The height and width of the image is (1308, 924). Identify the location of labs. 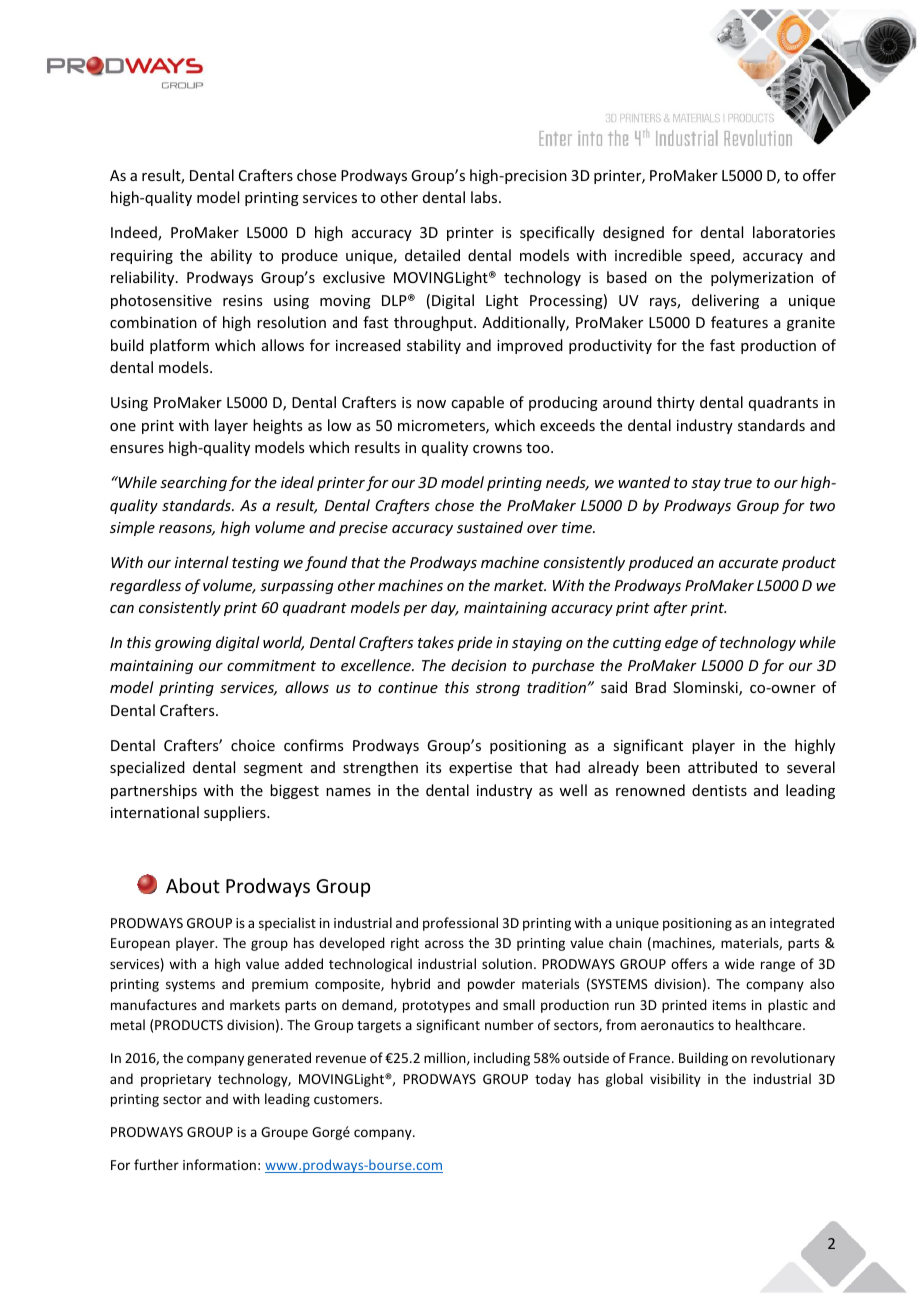
(485, 197).
